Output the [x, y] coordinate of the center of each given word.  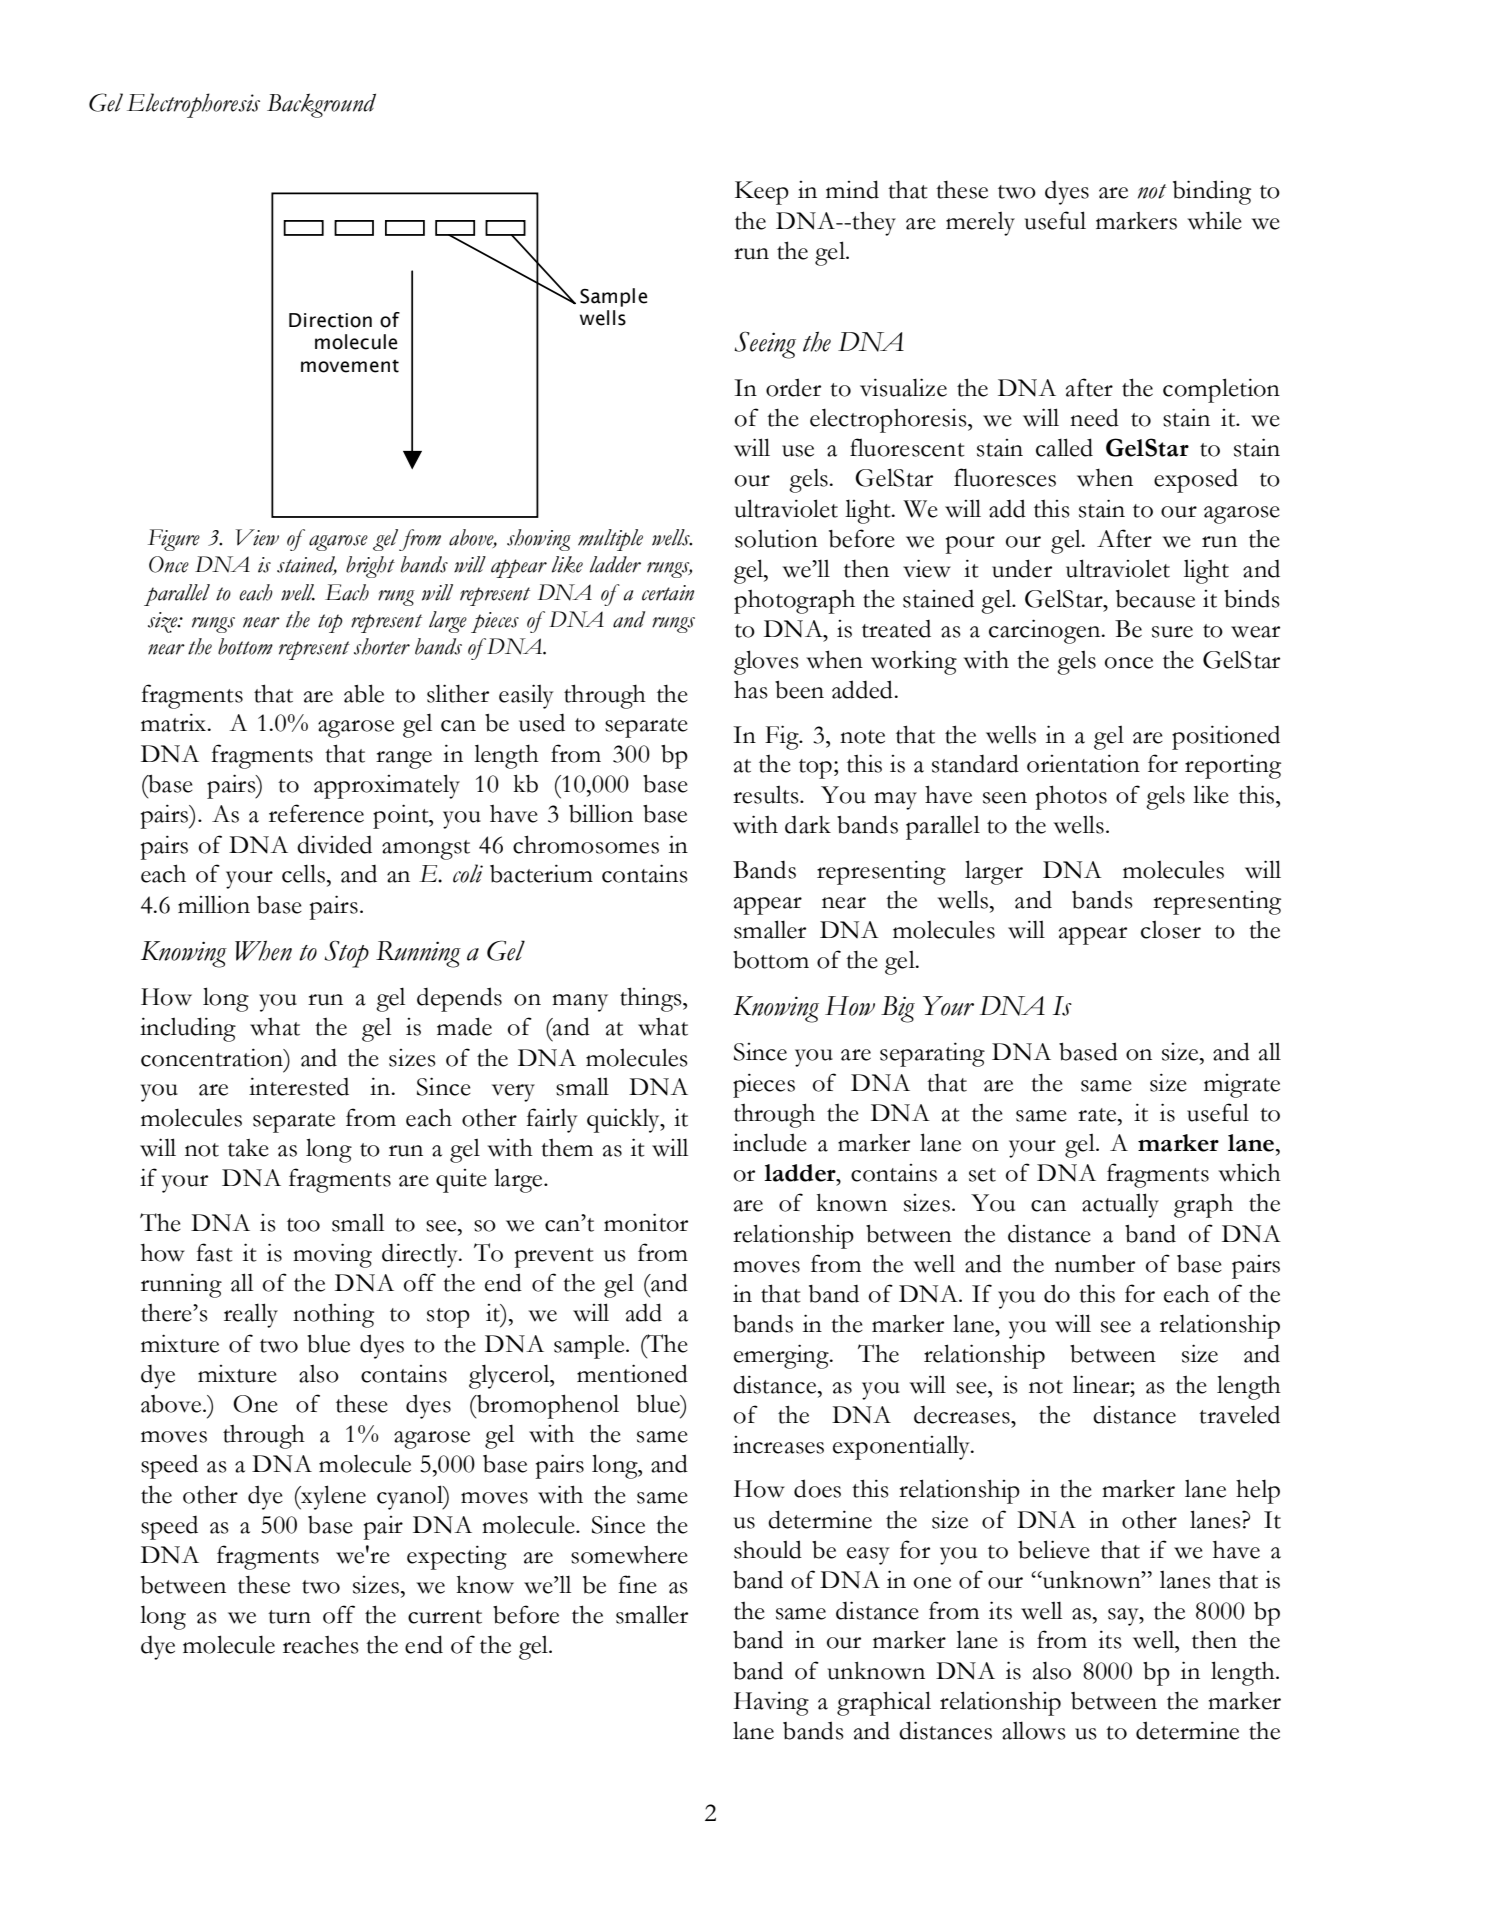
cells [303, 873]
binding [1212, 192]
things [652, 999]
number [1095, 1264]
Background [321, 105]
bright [370, 567]
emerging [782, 1356]
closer [1171, 930]
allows [1034, 1730]
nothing [333, 1315]
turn [289, 1617]
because [1155, 599]
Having [771, 1703]
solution [776, 538]
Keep [762, 193]
